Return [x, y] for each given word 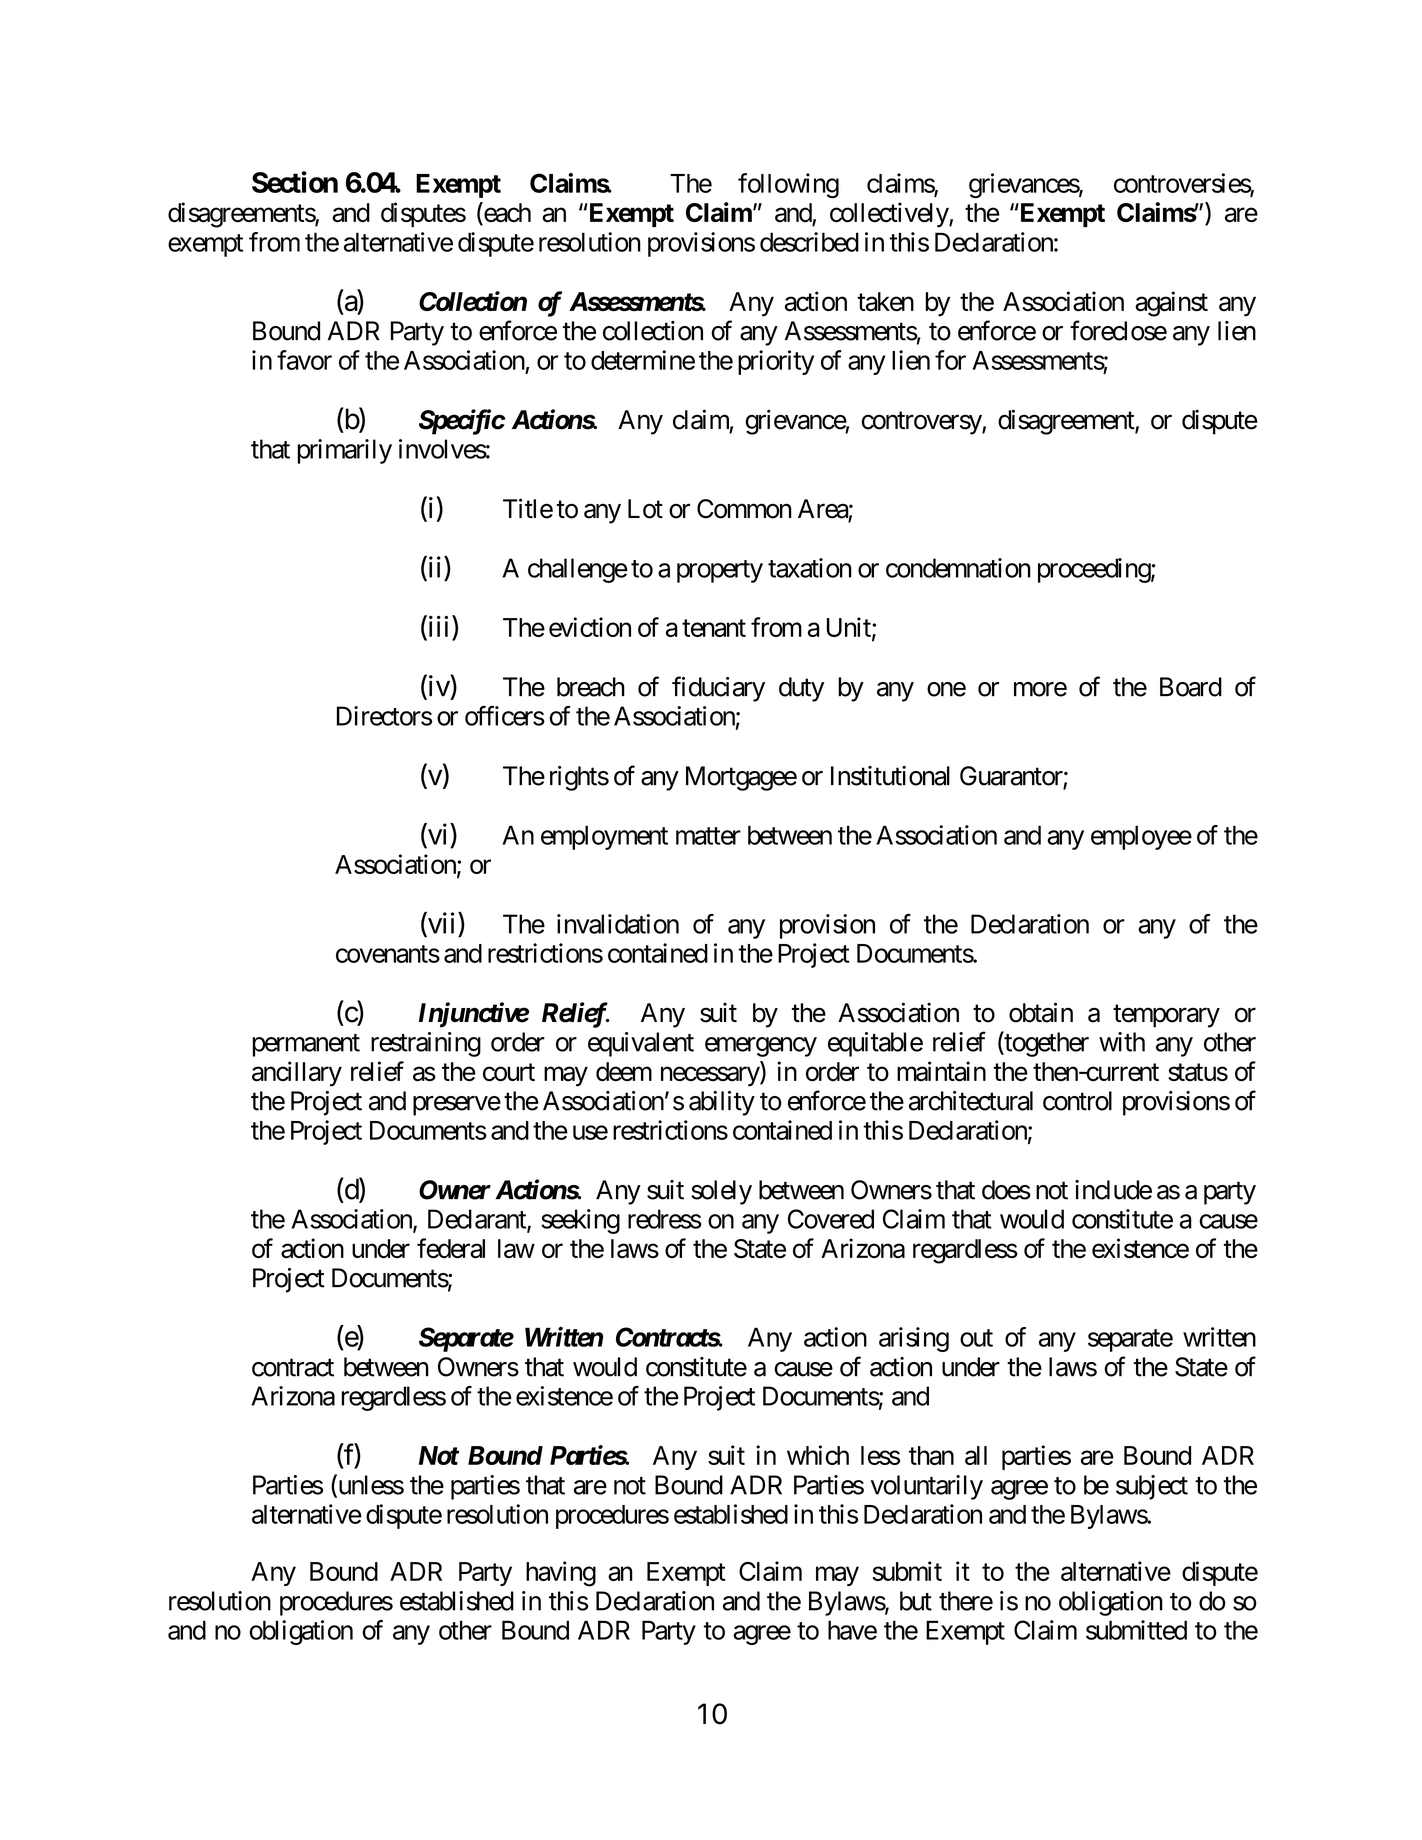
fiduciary [718, 689]
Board [1191, 687]
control [1077, 1101]
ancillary [297, 1074]
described [809, 242]
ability [722, 1103]
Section [295, 182]
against [1171, 304]
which [818, 1455]
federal [451, 1248]
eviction [590, 627]
